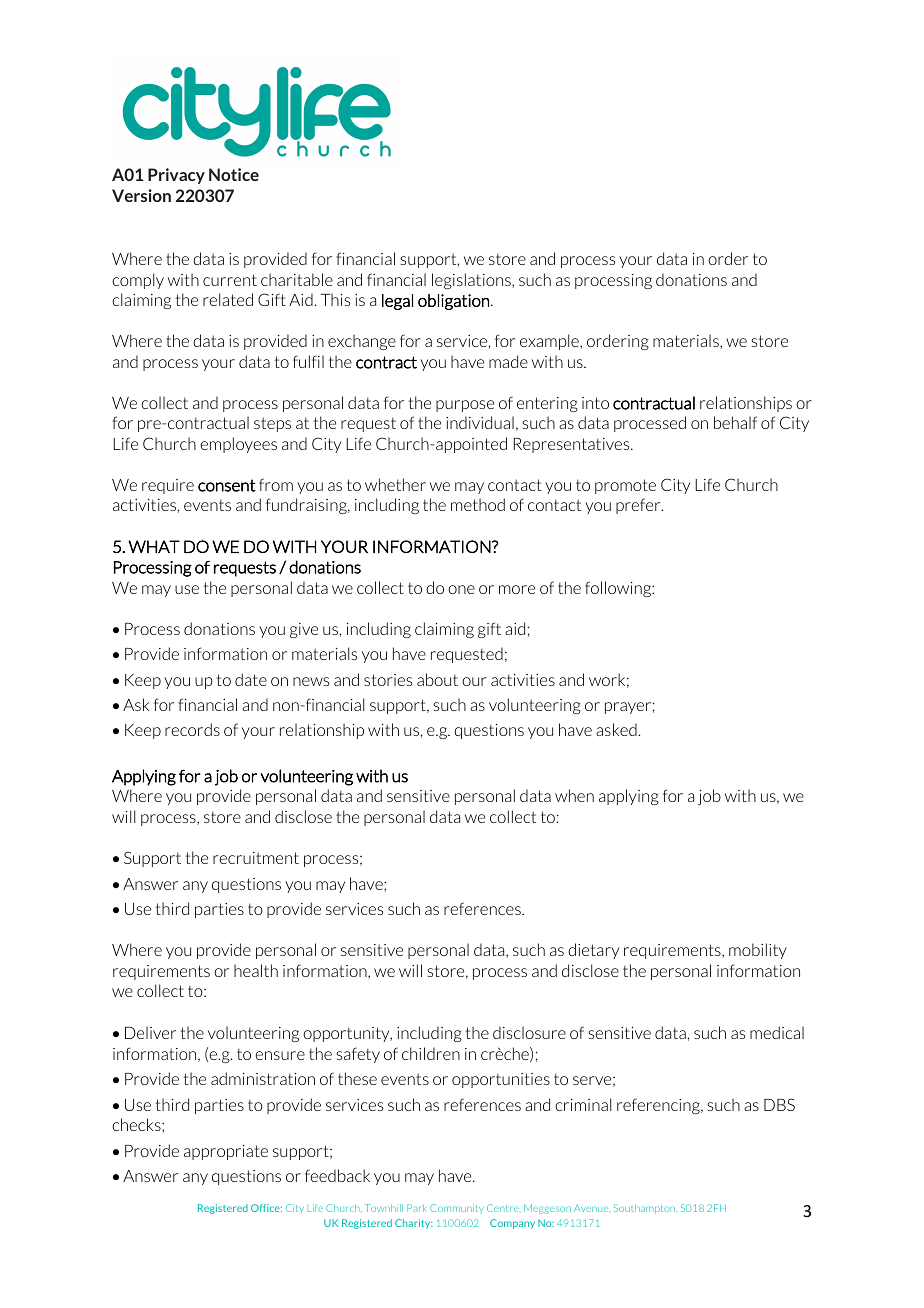 This screenshot has width=924, height=1308. I want to click on appropriate, so click(226, 1152).
